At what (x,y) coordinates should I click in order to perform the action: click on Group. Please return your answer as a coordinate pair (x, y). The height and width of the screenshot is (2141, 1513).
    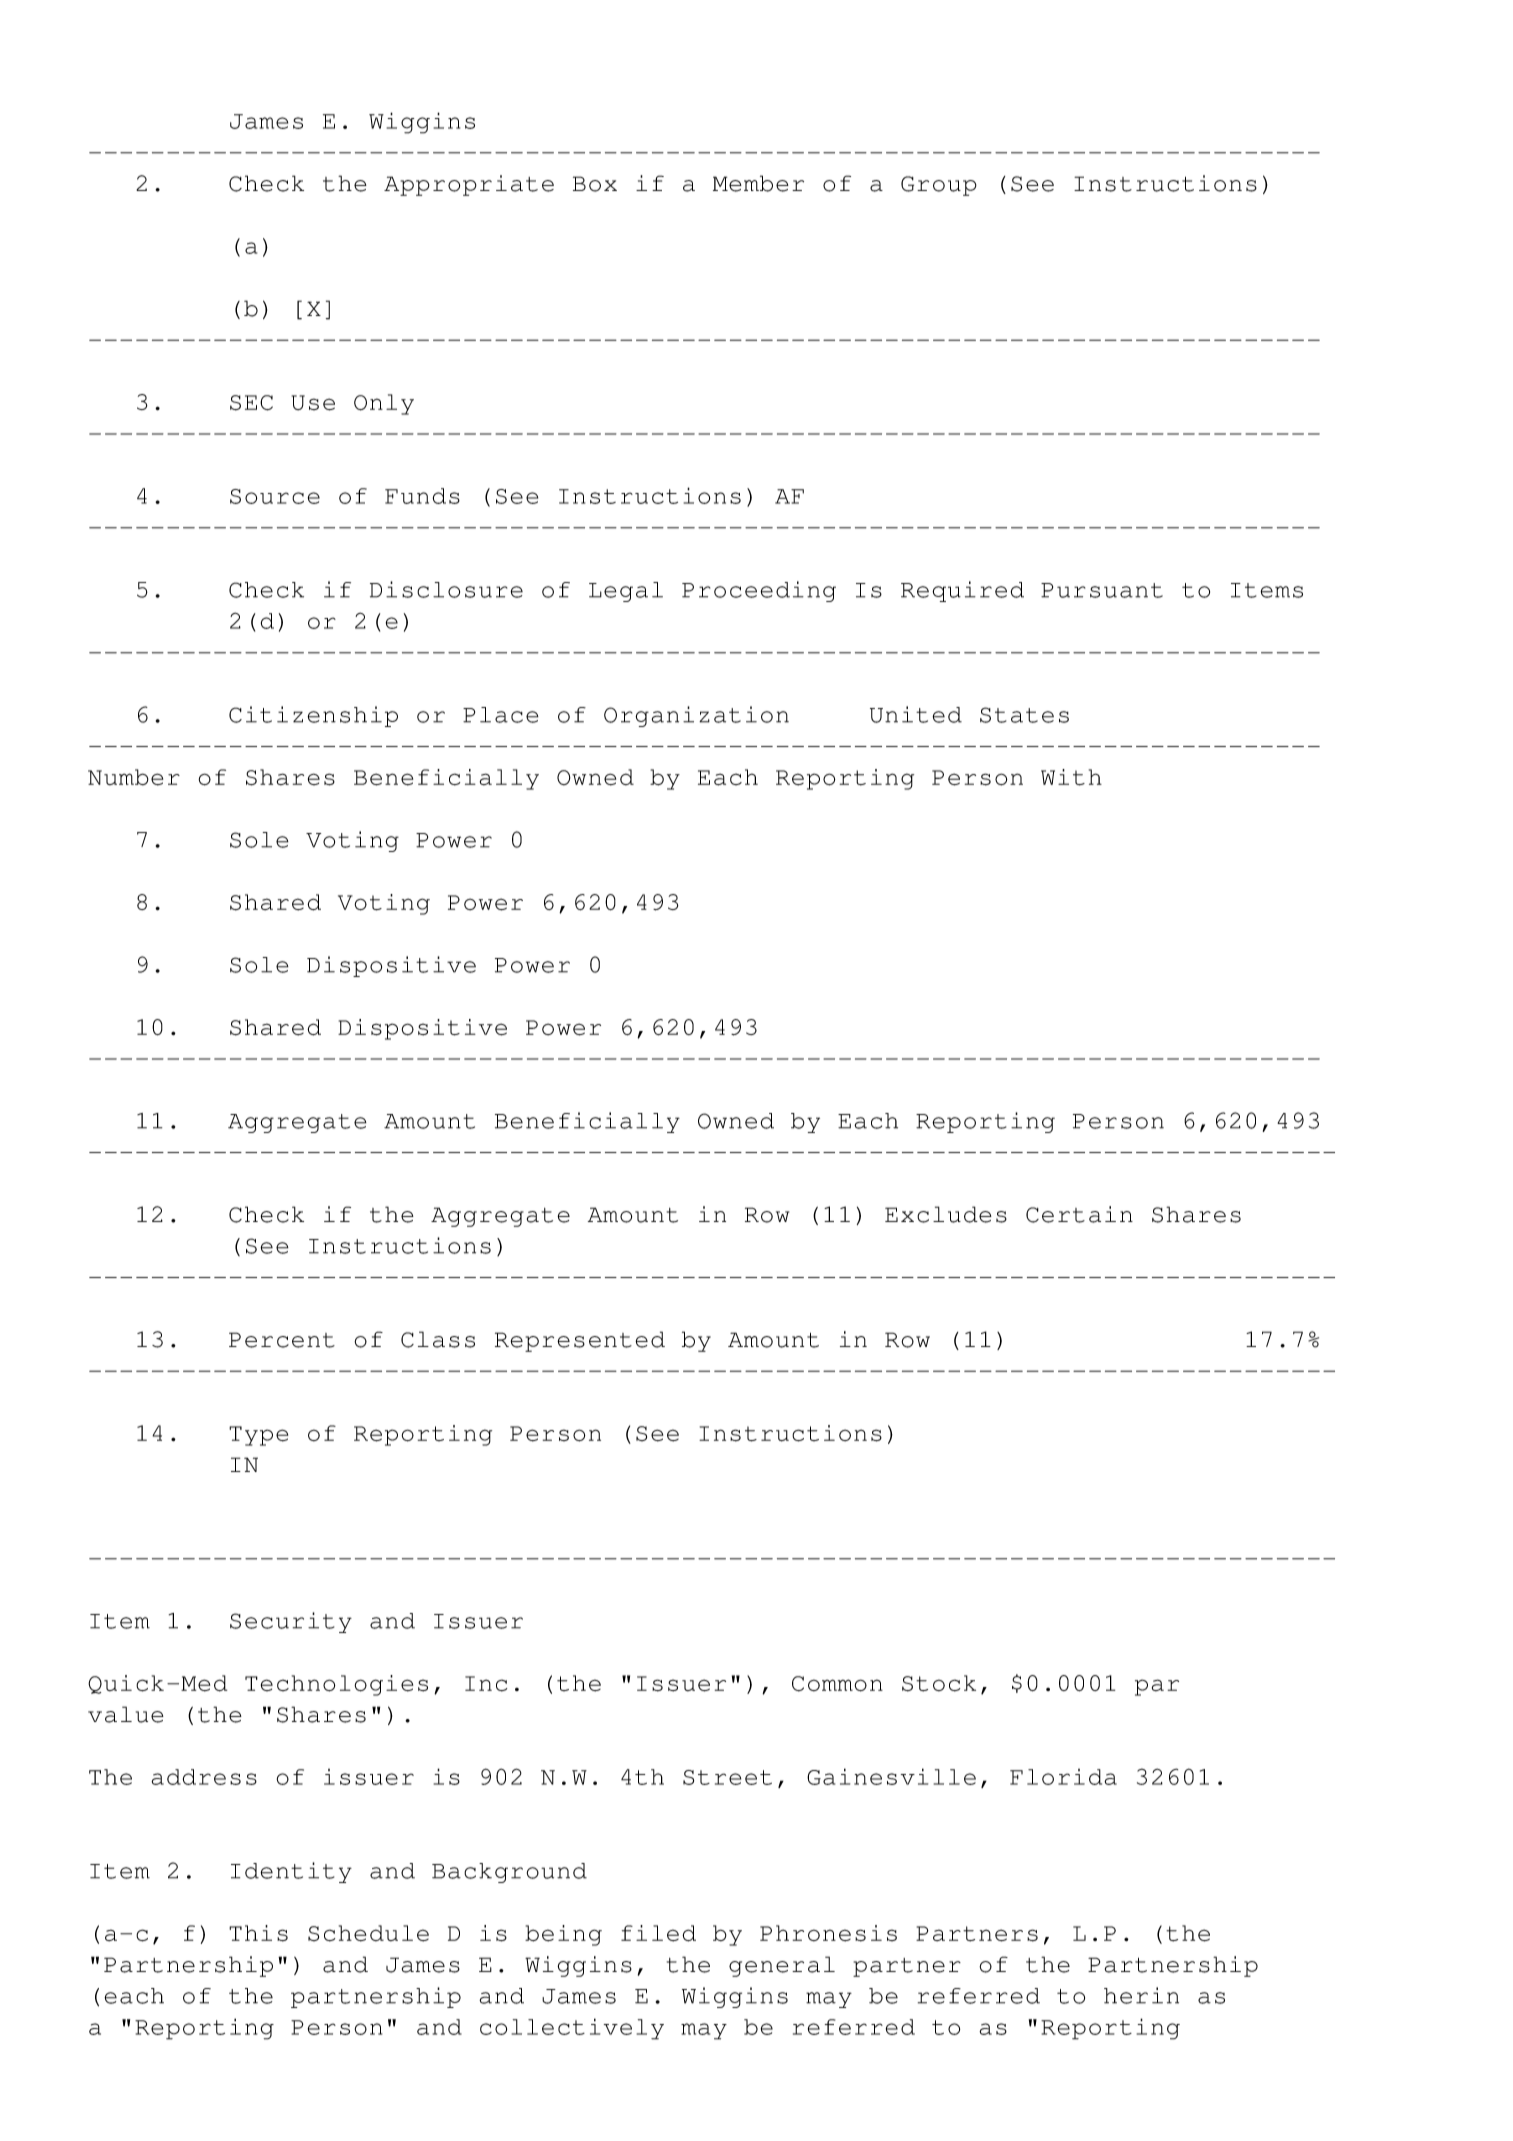
    Looking at the image, I should click on (939, 186).
